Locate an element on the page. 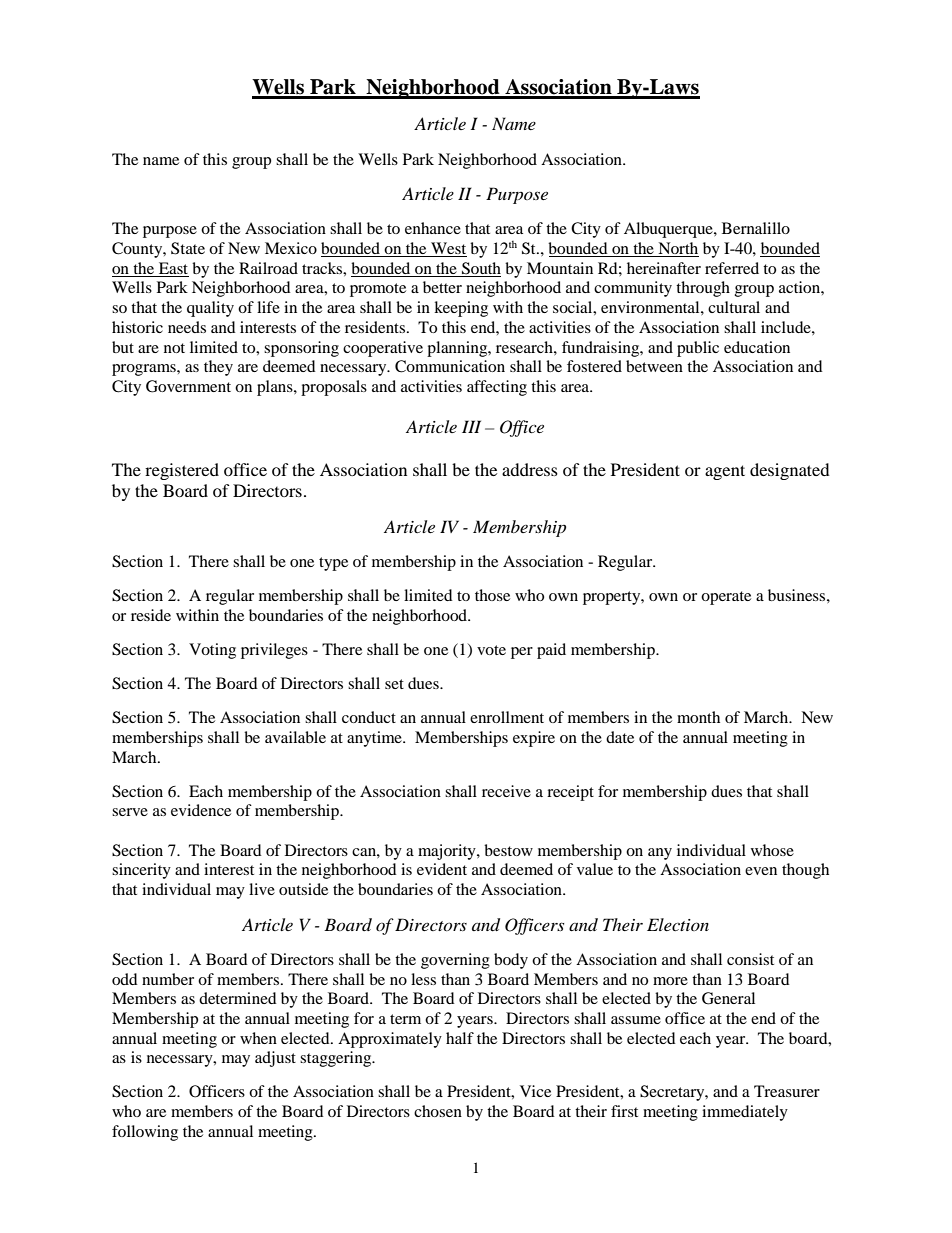 Image resolution: width=952 pixels, height=1233 pixels. operate is located at coordinates (726, 598).
